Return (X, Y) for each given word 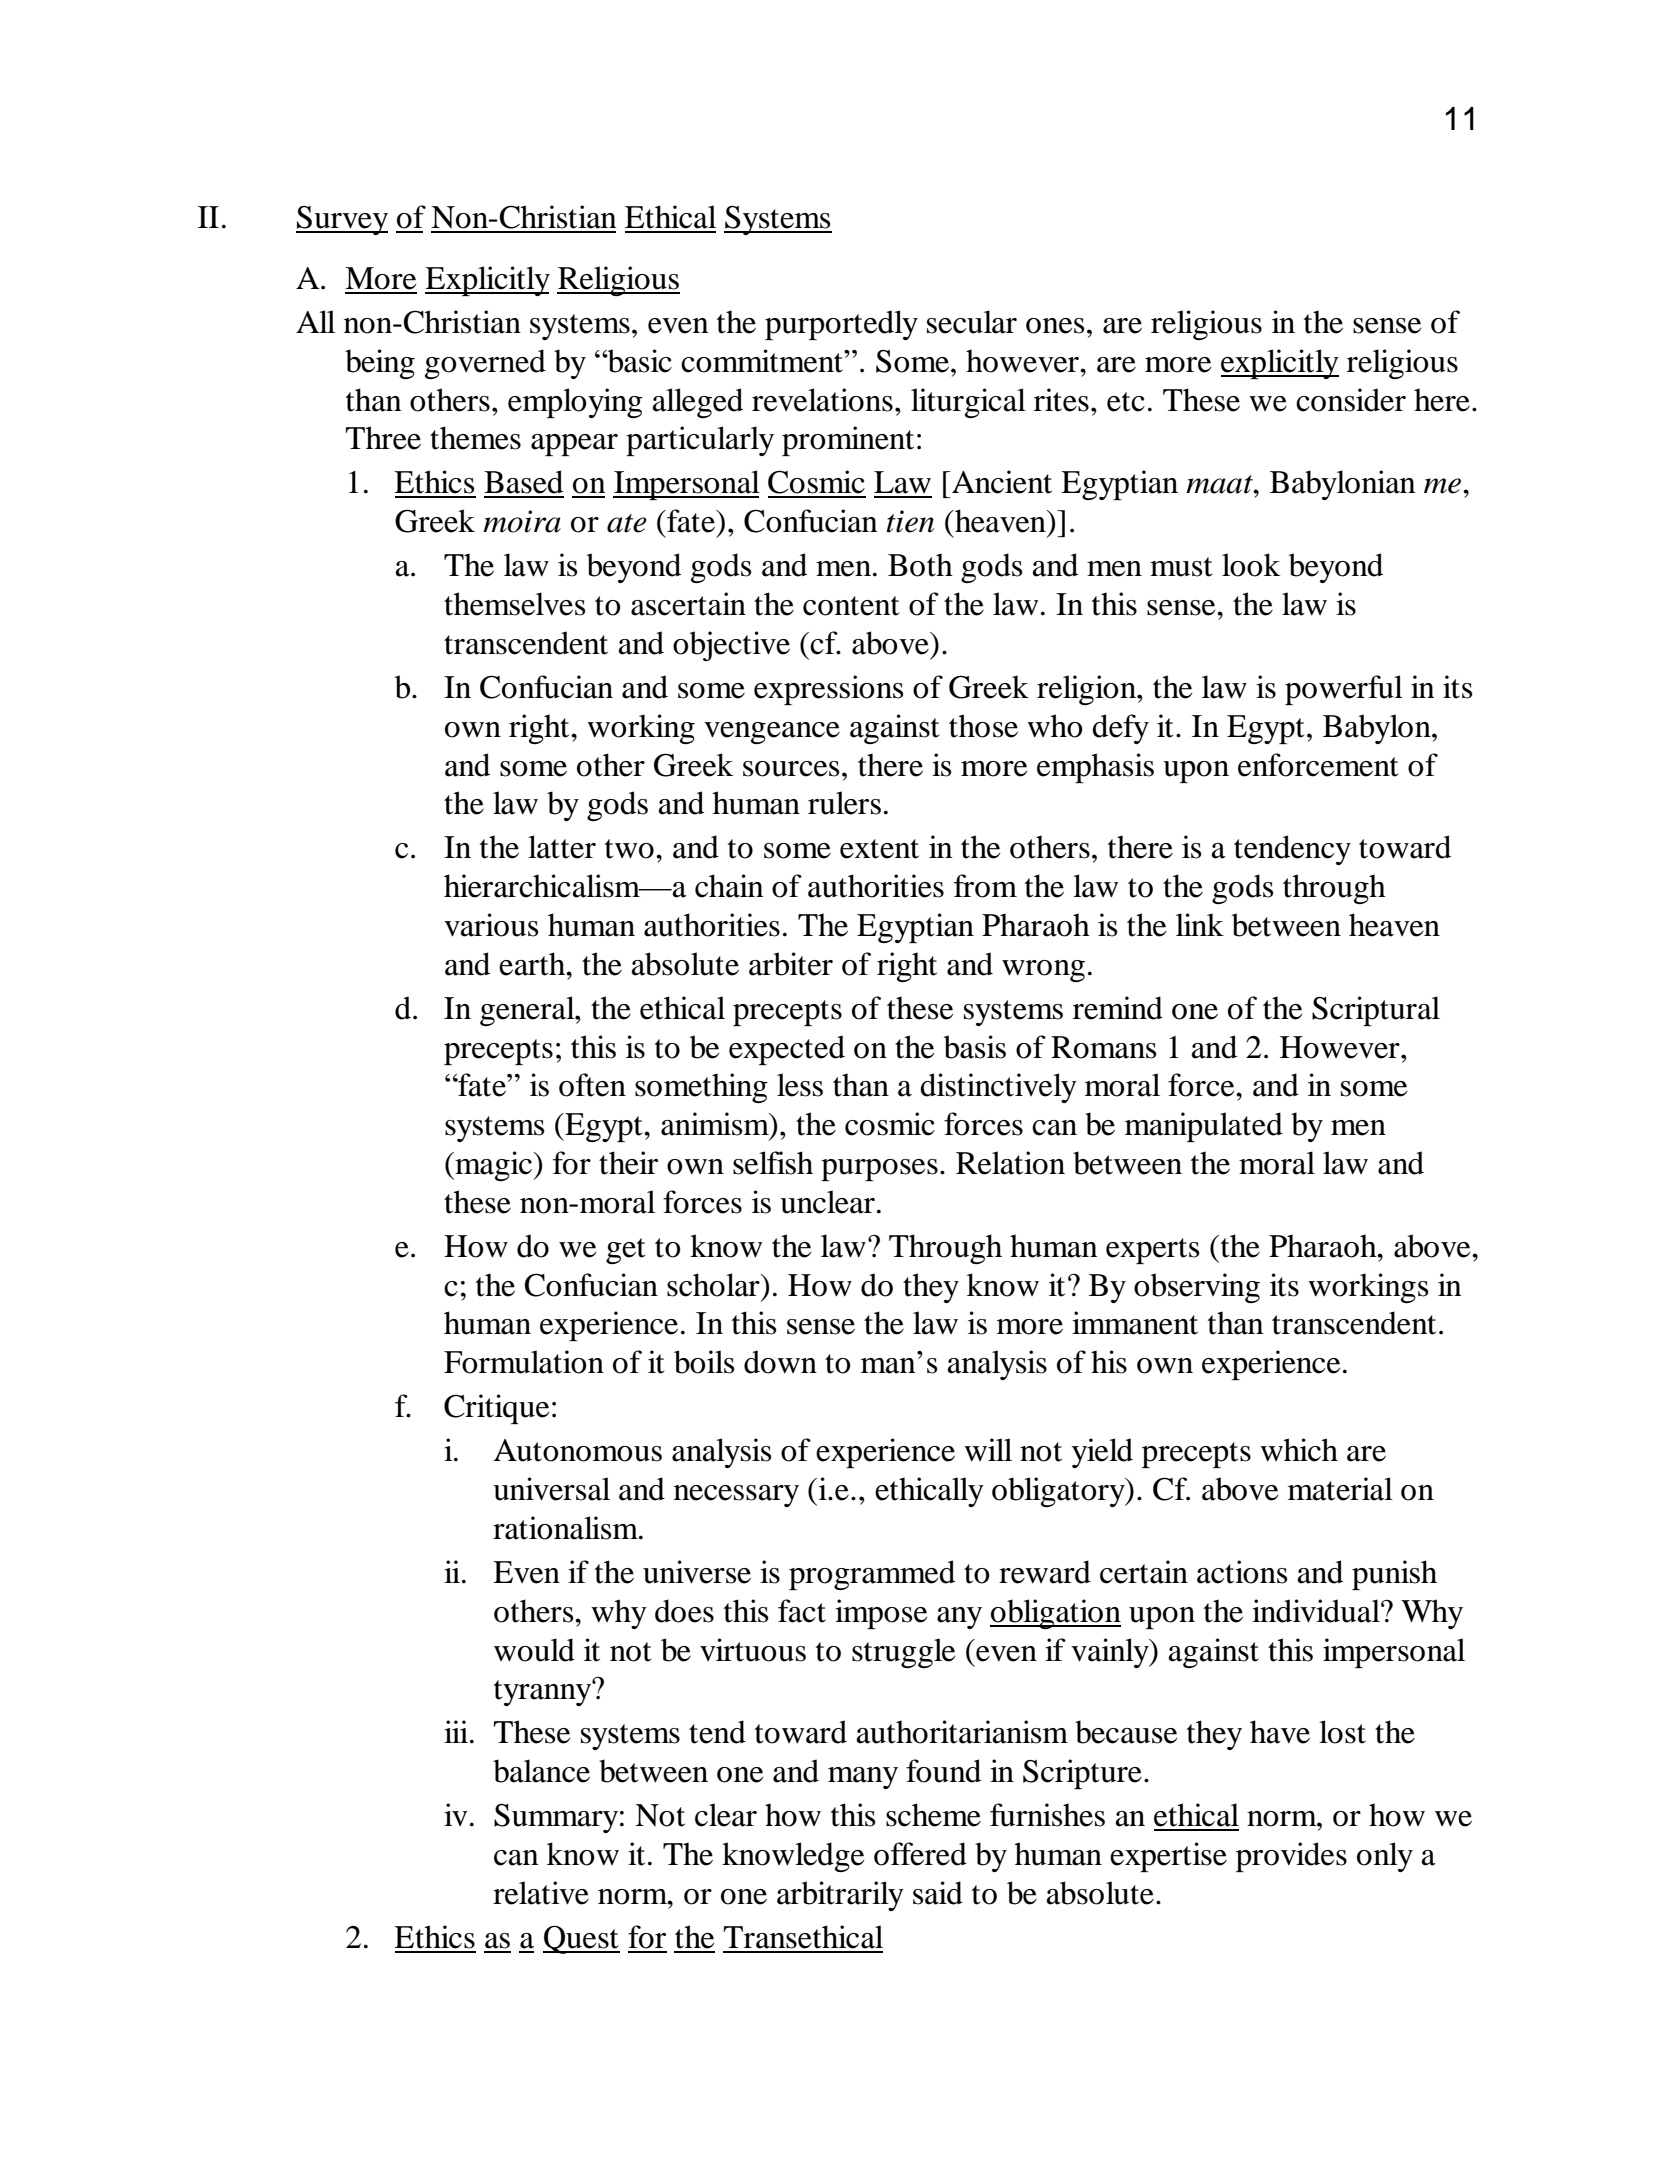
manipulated (1204, 1127)
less (800, 1085)
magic (493, 1166)
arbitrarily (840, 1896)
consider (1351, 400)
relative (541, 1893)
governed (485, 364)
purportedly (841, 325)
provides (1291, 1857)
